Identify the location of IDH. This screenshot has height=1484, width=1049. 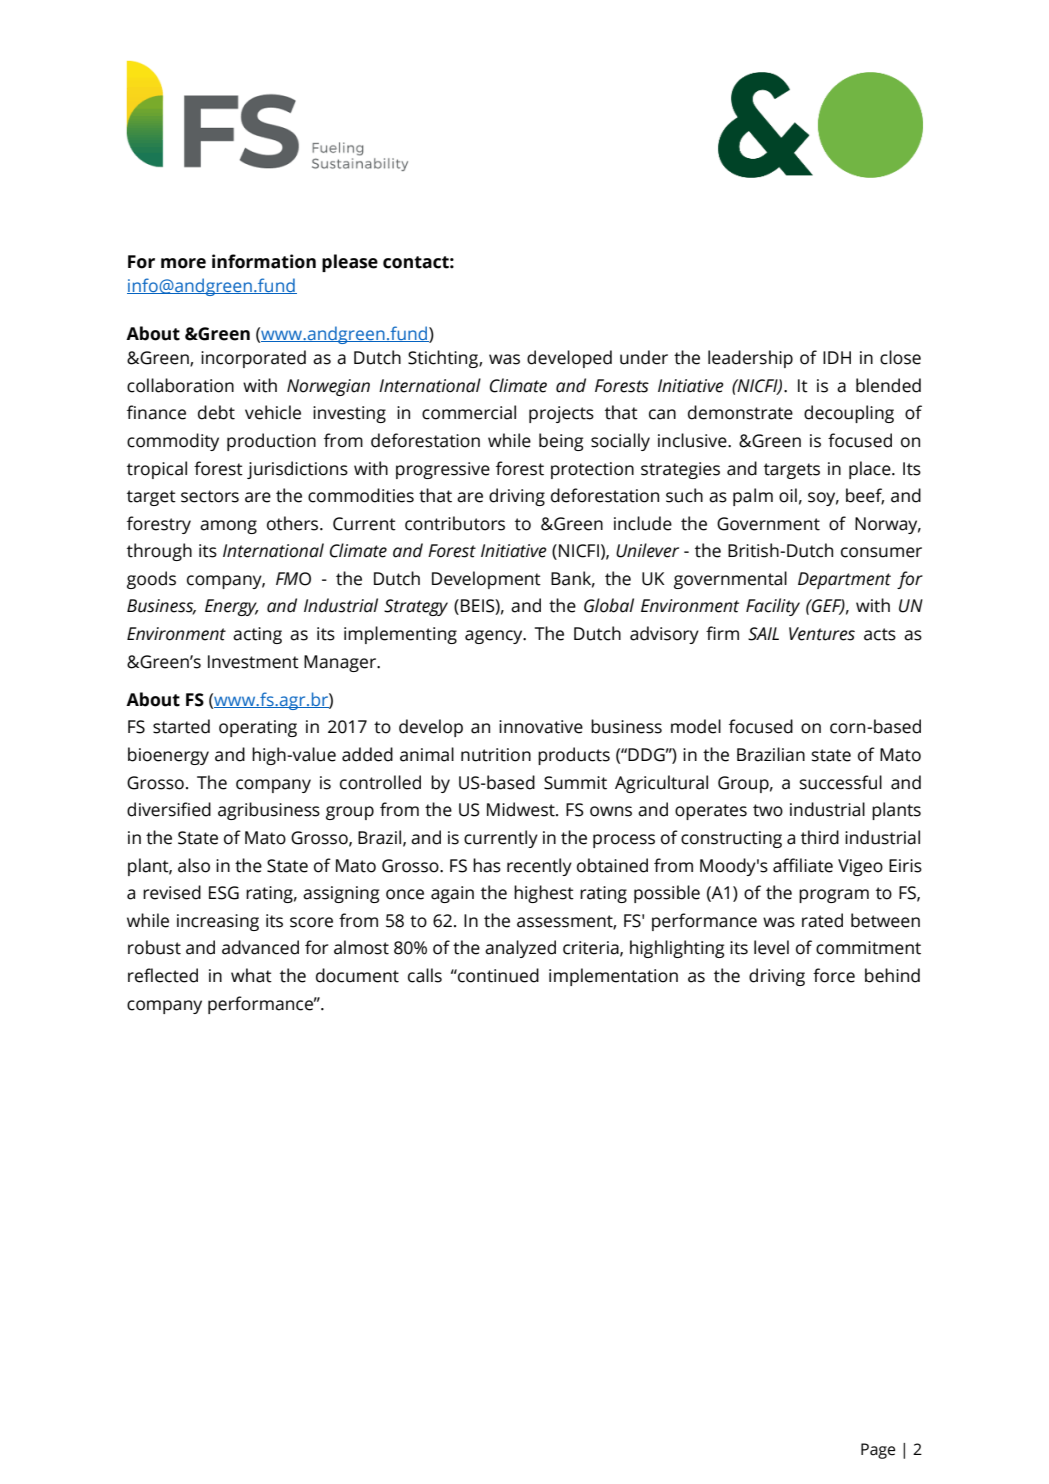
(837, 357).
